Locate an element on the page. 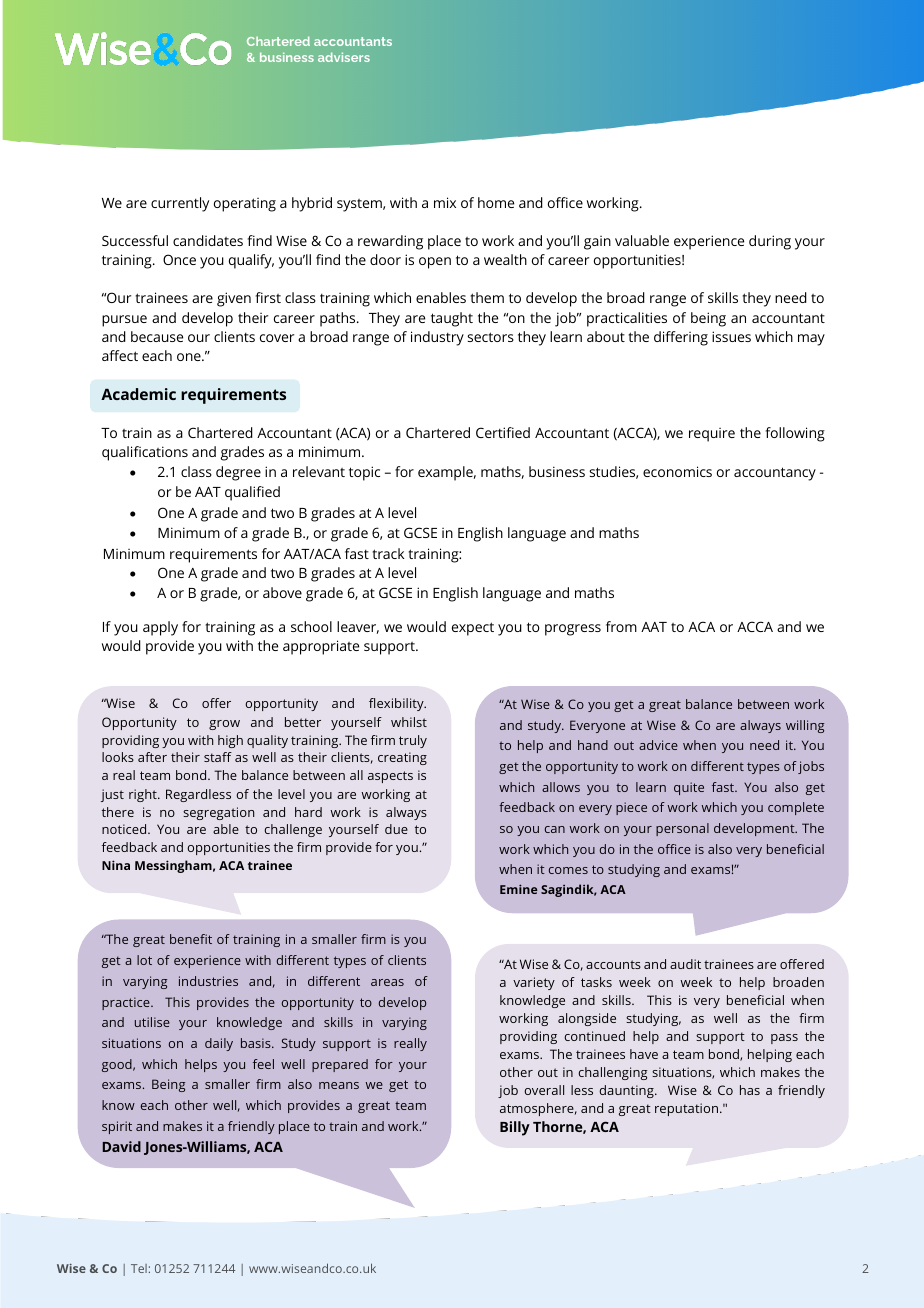 This document has width=924, height=1308. currently is located at coordinates (180, 204).
